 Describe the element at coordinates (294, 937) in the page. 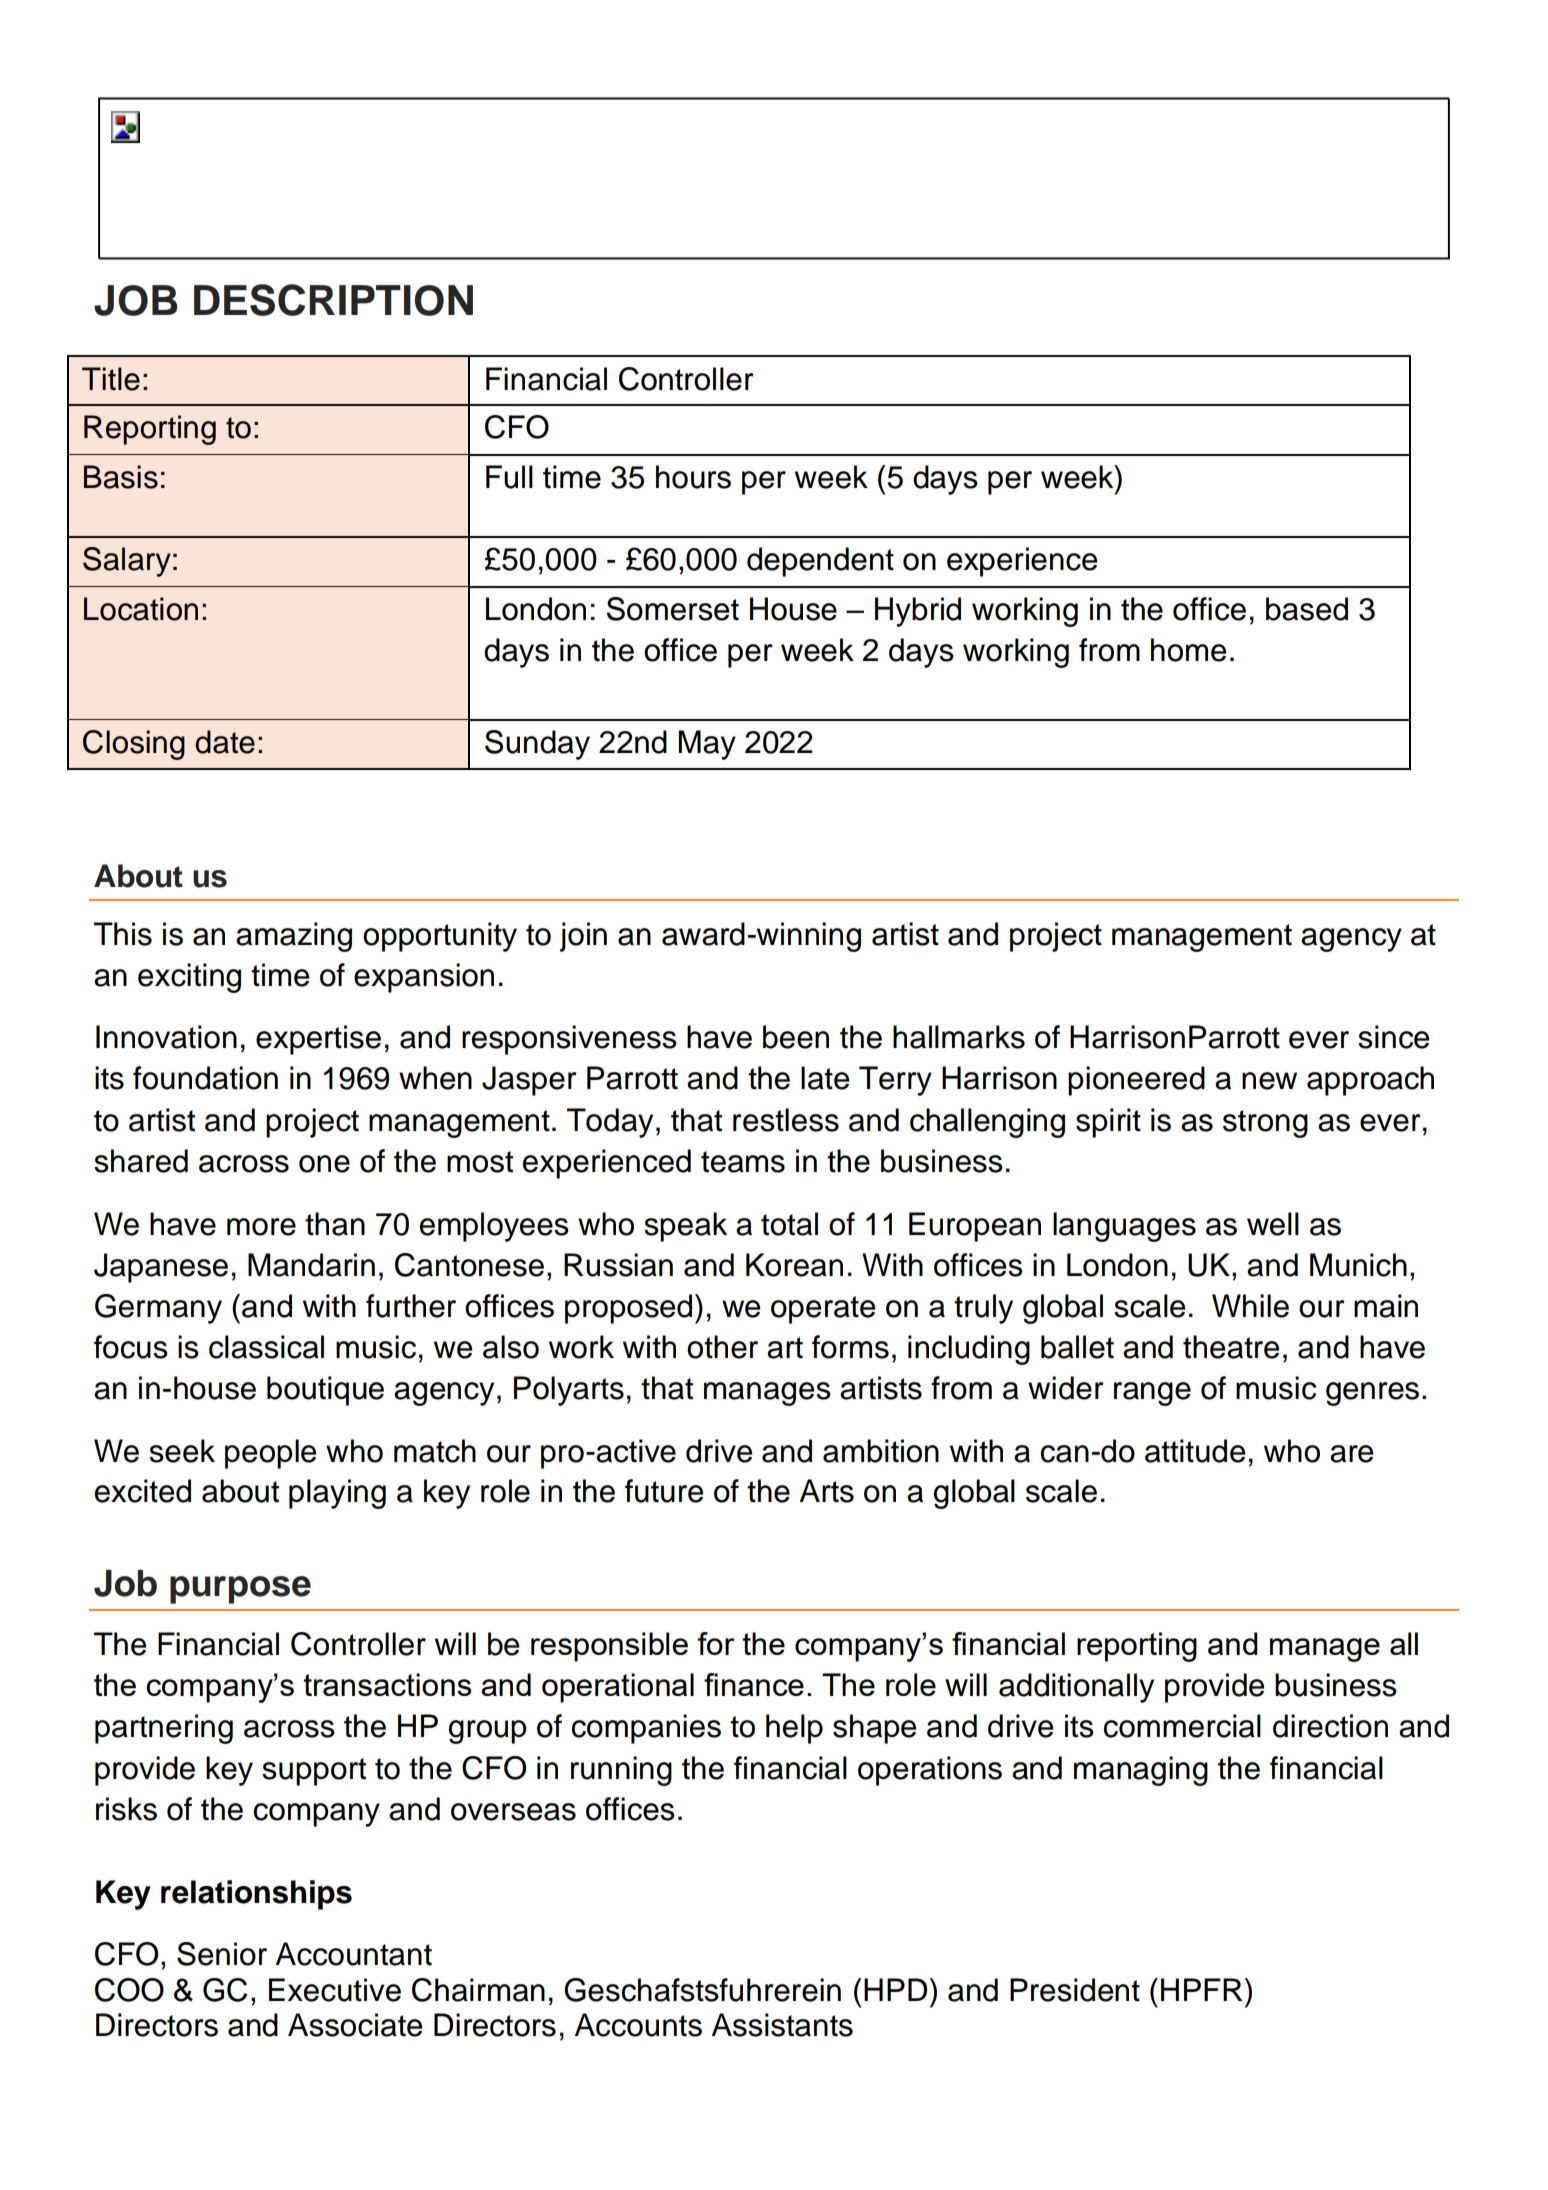

I see `amazing` at that location.
